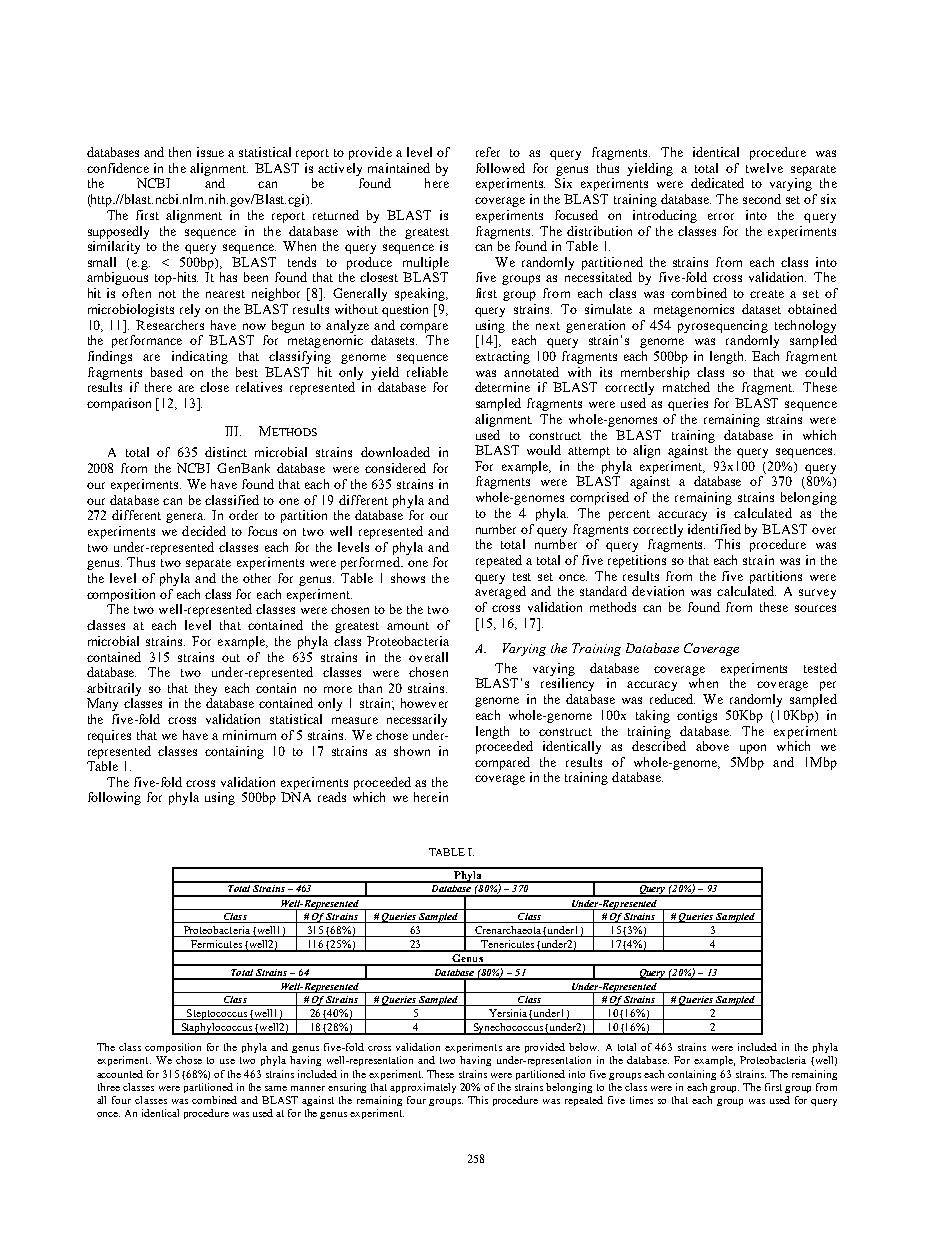 The width and height of the screenshot is (952, 1233). What do you see at coordinates (180, 152) in the screenshot?
I see `then` at bounding box center [180, 152].
